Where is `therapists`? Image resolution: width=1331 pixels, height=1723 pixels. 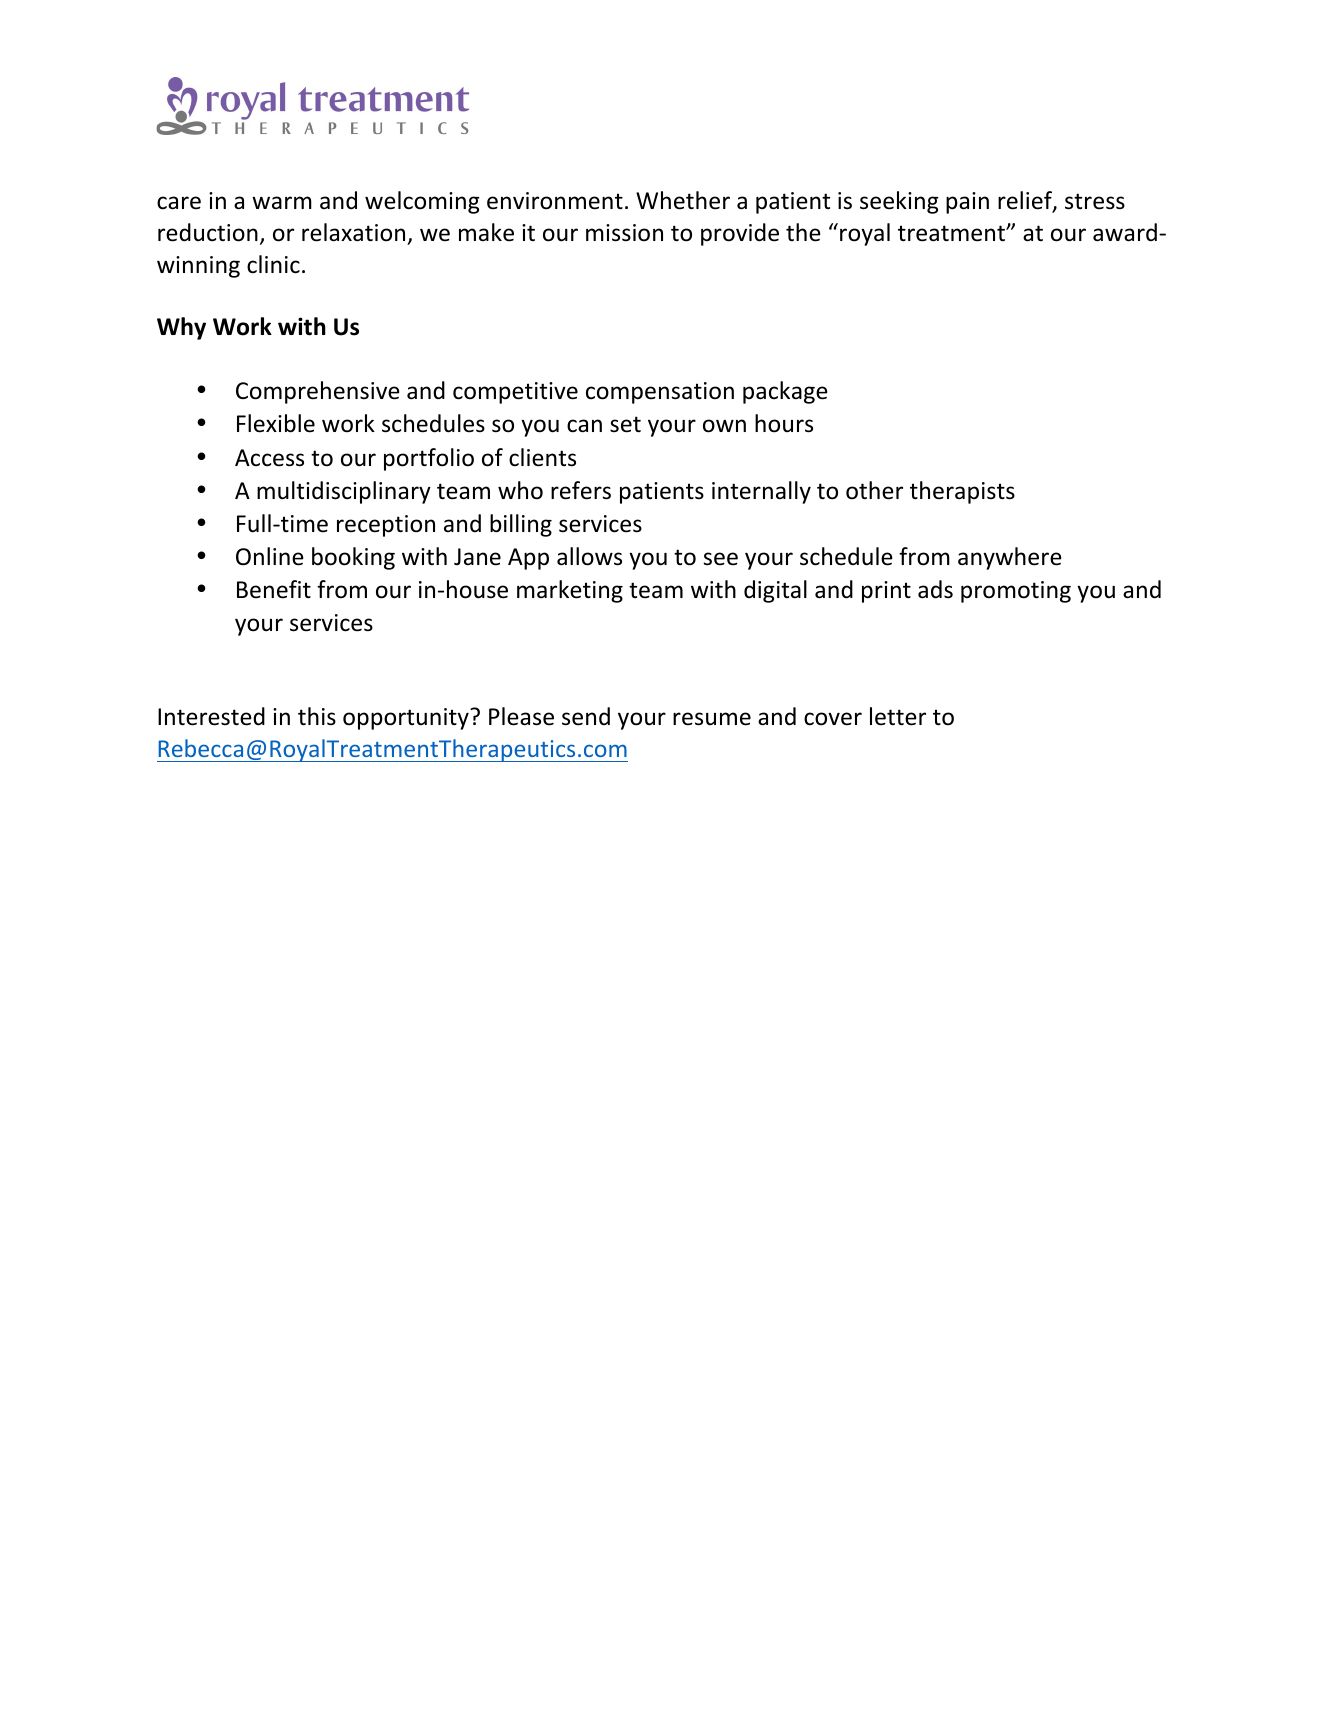
therapists is located at coordinates (962, 492).
